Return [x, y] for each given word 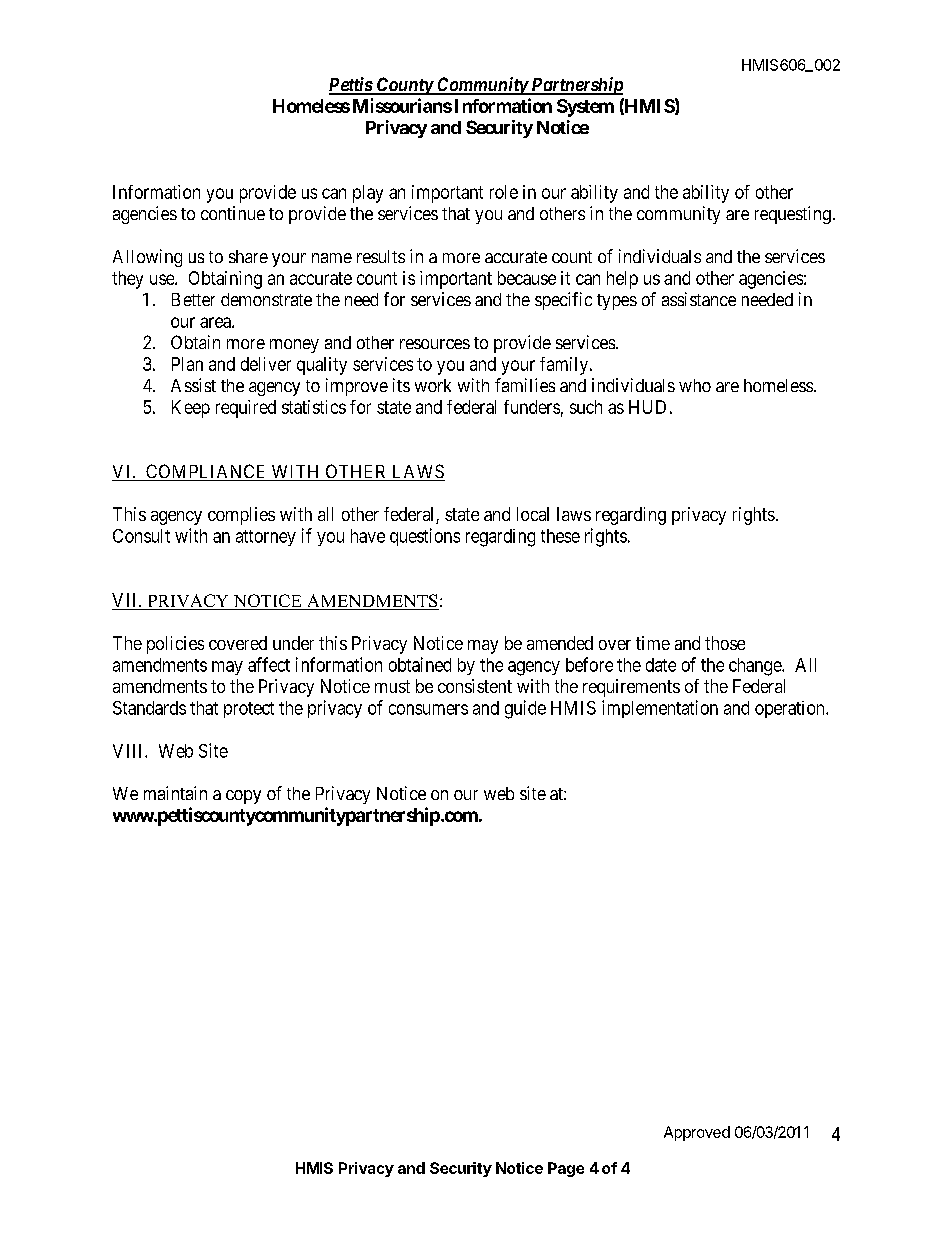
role [504, 192]
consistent [475, 686]
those [725, 643]
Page [566, 1169]
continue [233, 213]
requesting [793, 215]
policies [175, 645]
